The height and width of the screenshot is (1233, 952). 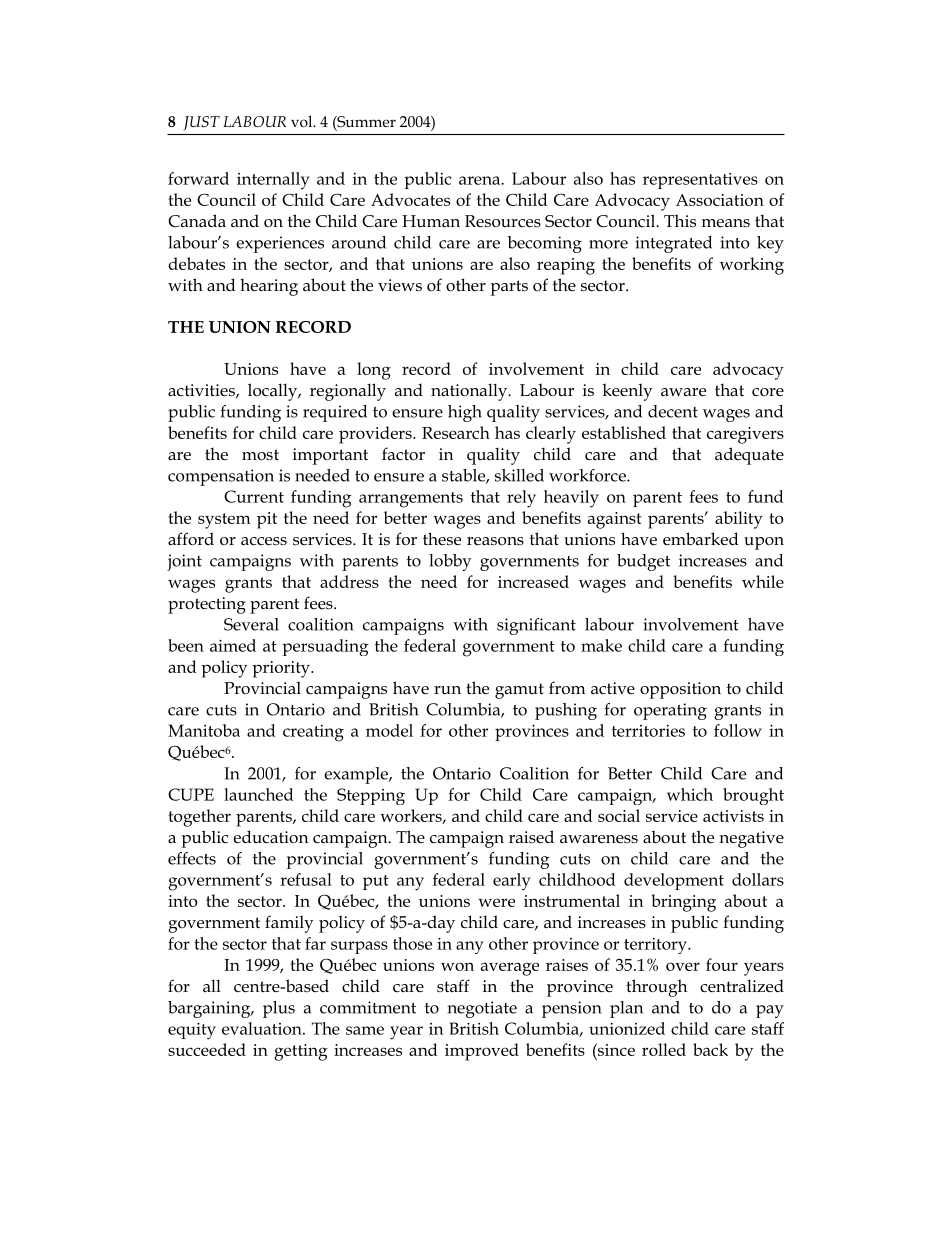 I want to click on evaluation, so click(x=263, y=1028).
